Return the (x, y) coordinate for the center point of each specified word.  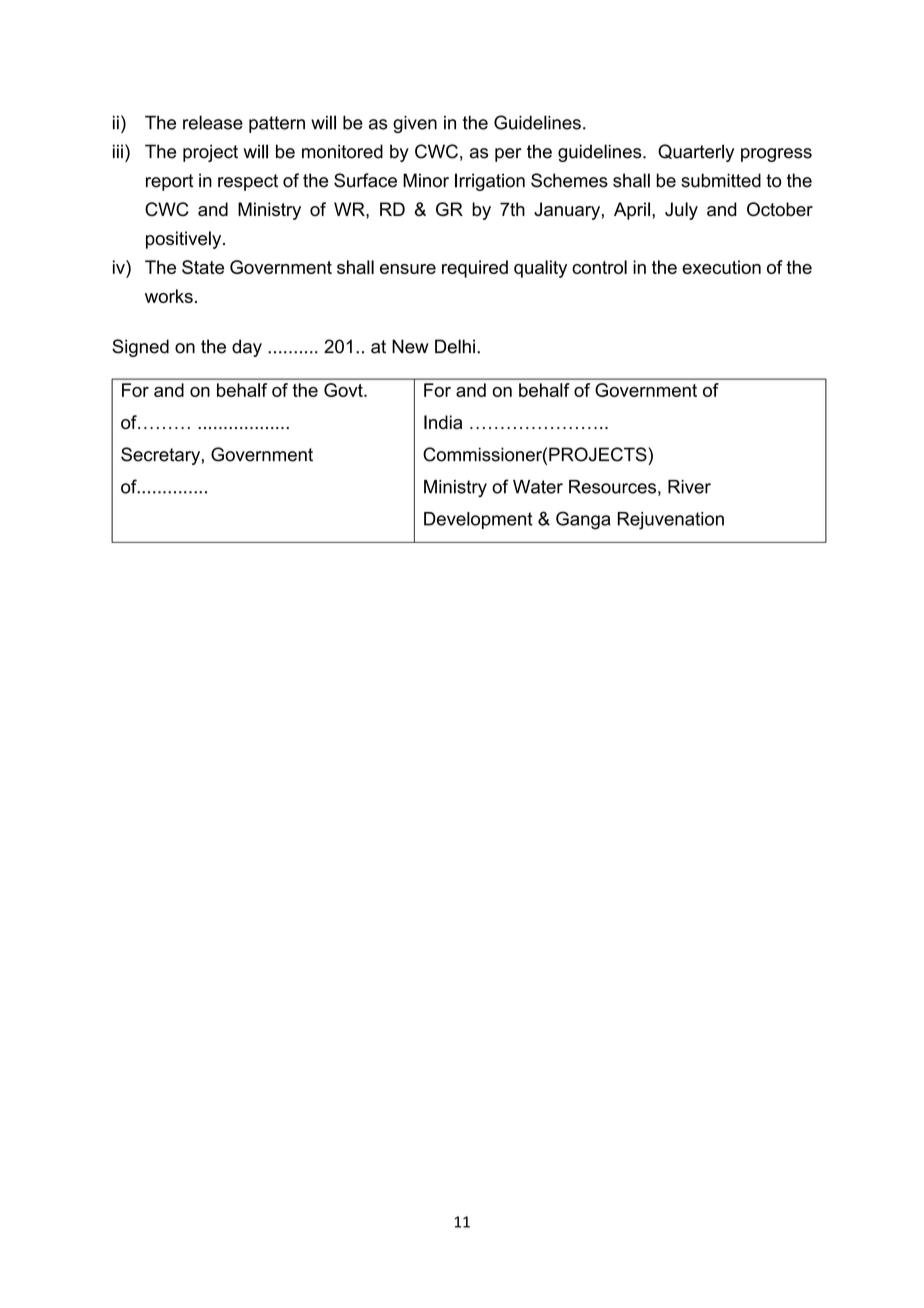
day (247, 348)
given (415, 124)
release (213, 122)
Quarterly (696, 153)
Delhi (455, 346)
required (475, 269)
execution (721, 267)
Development (478, 520)
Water (538, 487)
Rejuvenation (671, 521)
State (203, 267)
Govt (344, 390)
